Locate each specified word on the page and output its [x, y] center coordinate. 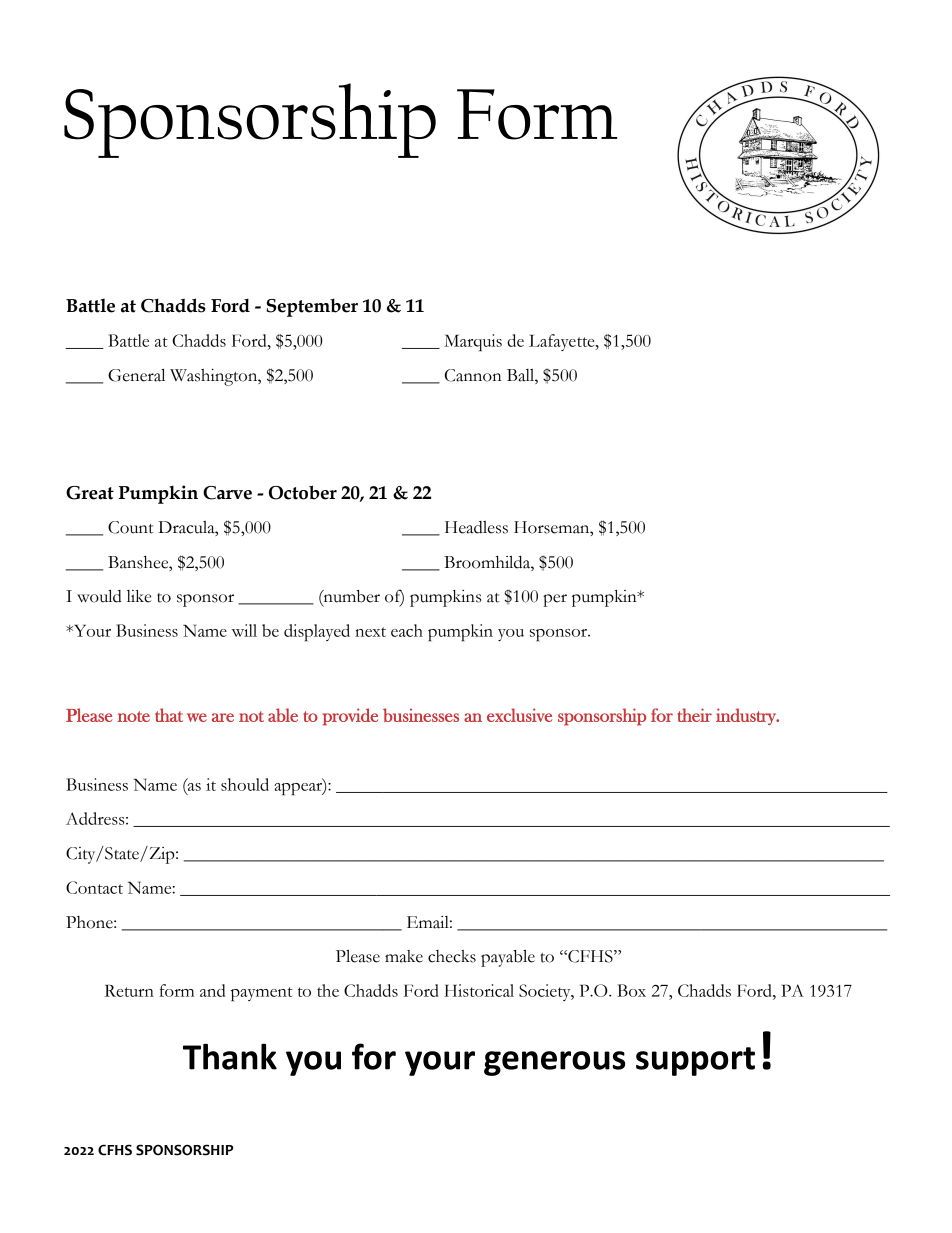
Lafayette [563, 342]
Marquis [473, 343]
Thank [230, 1056]
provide [350, 717]
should [245, 784]
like [139, 596]
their [694, 715]
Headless [476, 527]
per [555, 600]
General [136, 375]
